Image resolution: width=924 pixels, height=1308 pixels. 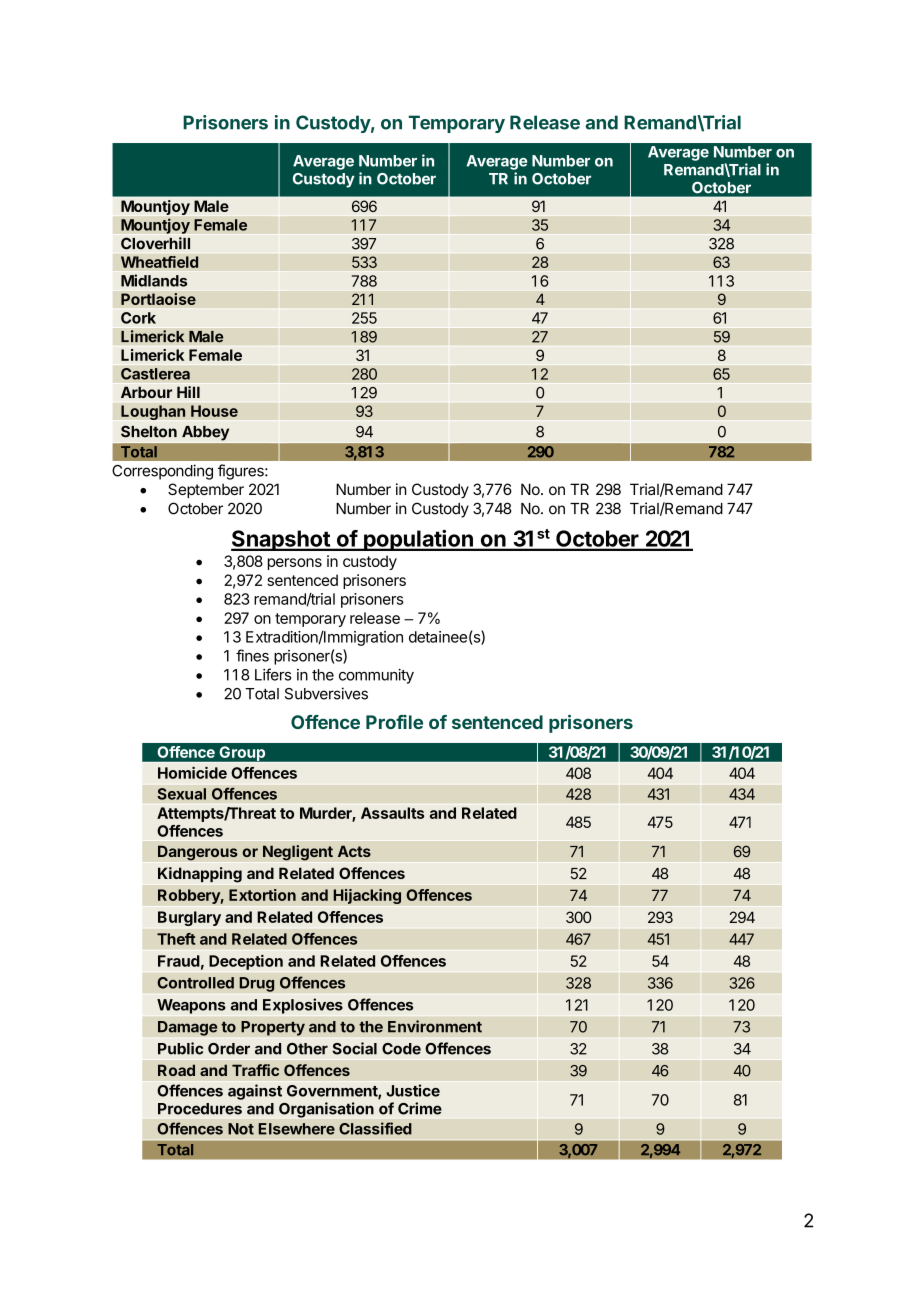 What do you see at coordinates (296, 1129) in the screenshot?
I see `Elsewhere` at bounding box center [296, 1129].
